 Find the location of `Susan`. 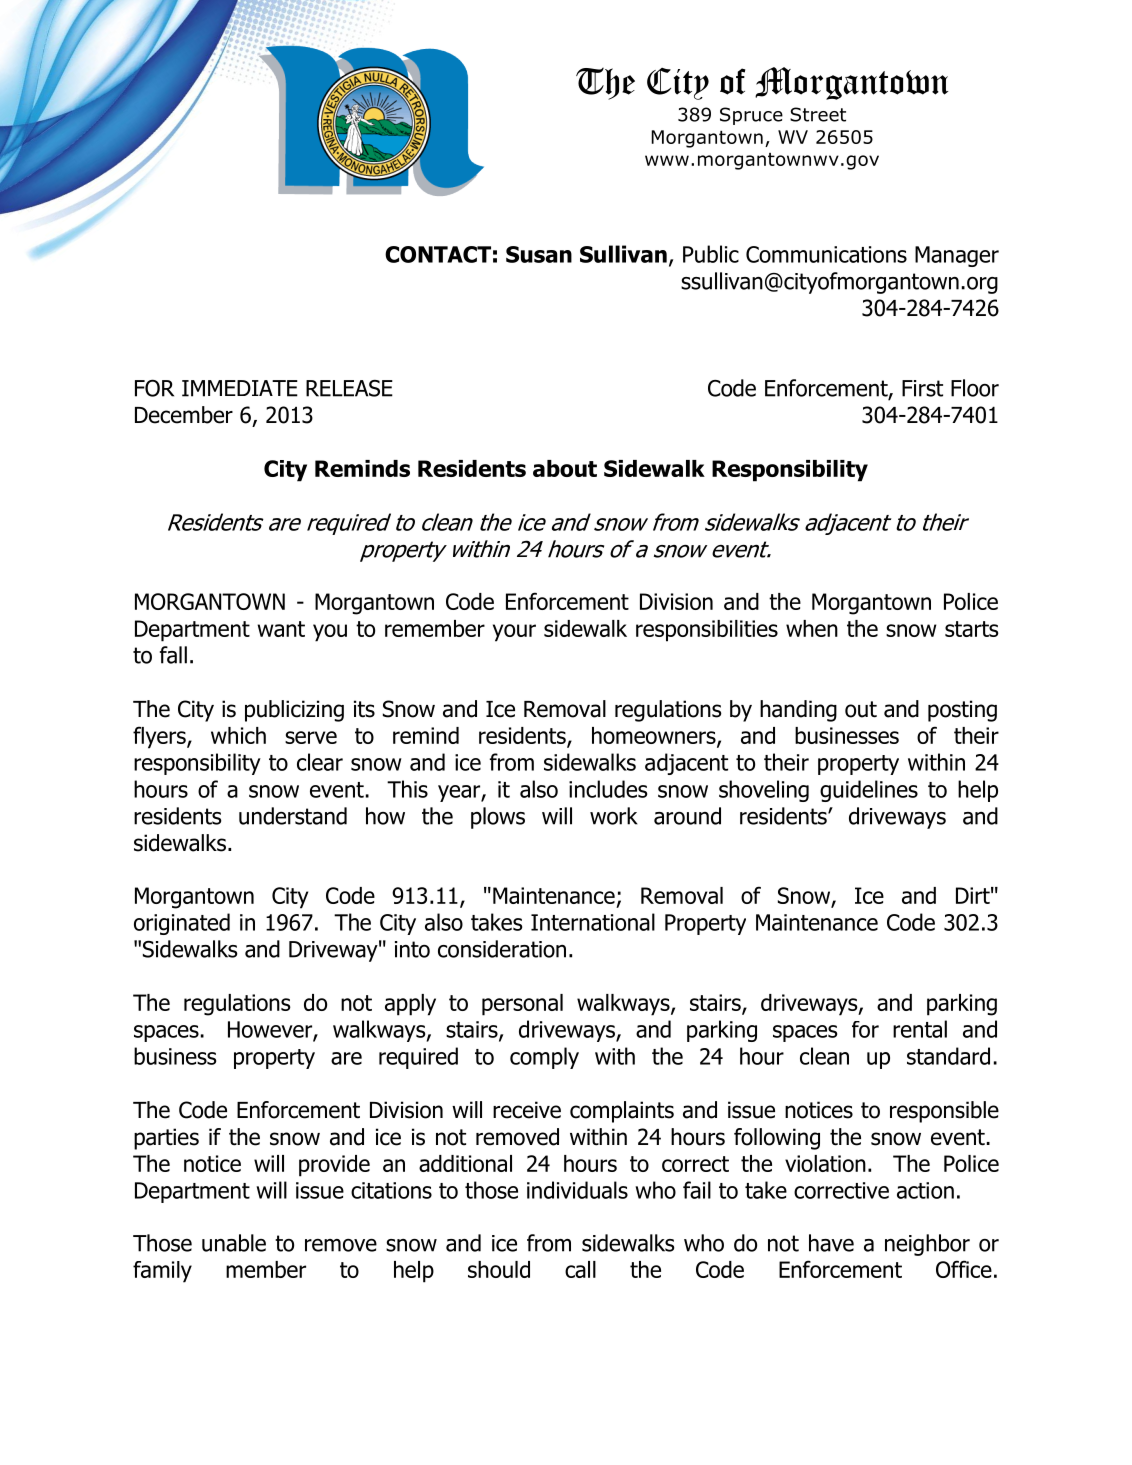

Susan is located at coordinates (539, 254).
